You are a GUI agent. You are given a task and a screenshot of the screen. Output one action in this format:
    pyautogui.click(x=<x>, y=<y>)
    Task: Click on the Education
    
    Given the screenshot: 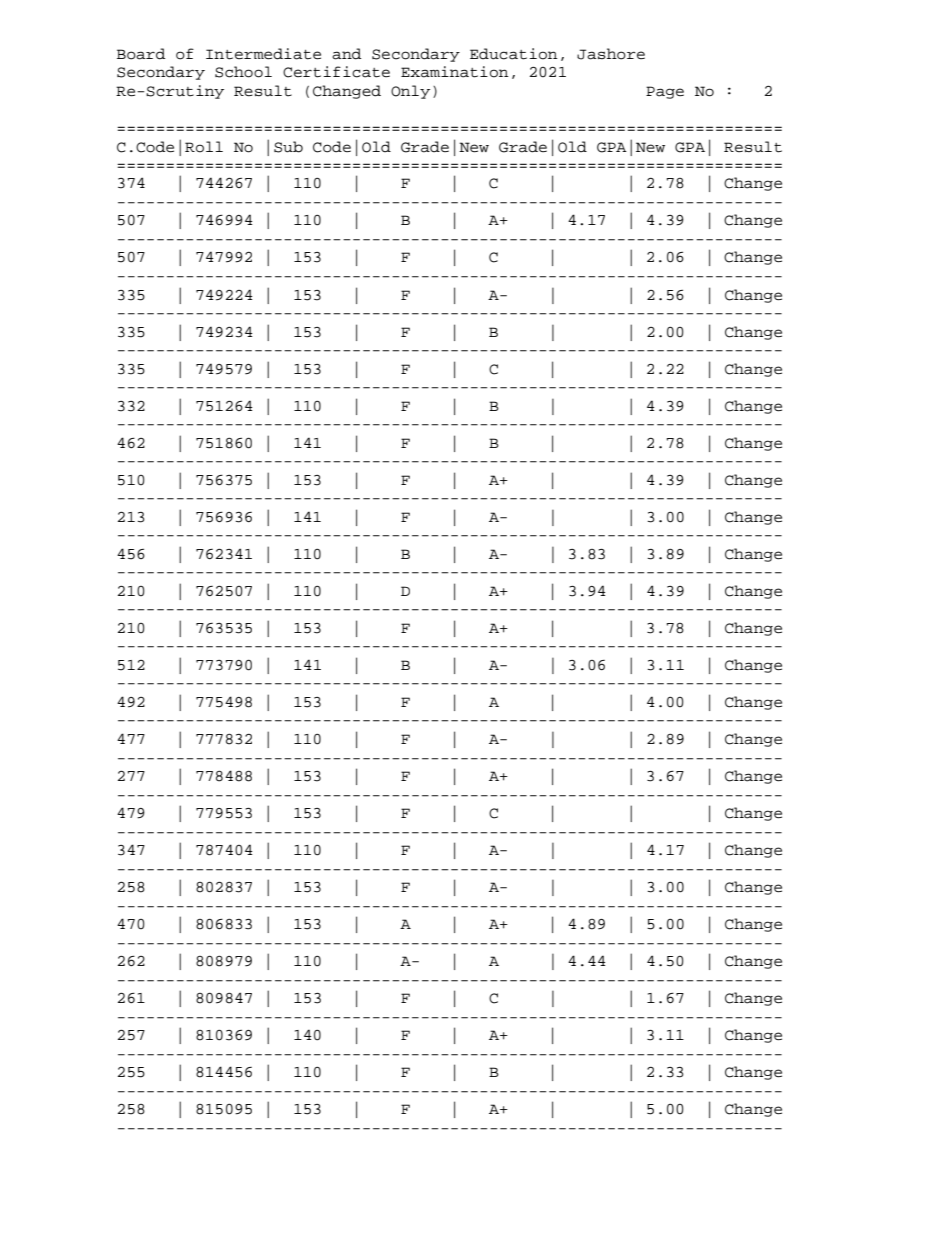 What is the action you would take?
    pyautogui.click(x=513, y=54)
